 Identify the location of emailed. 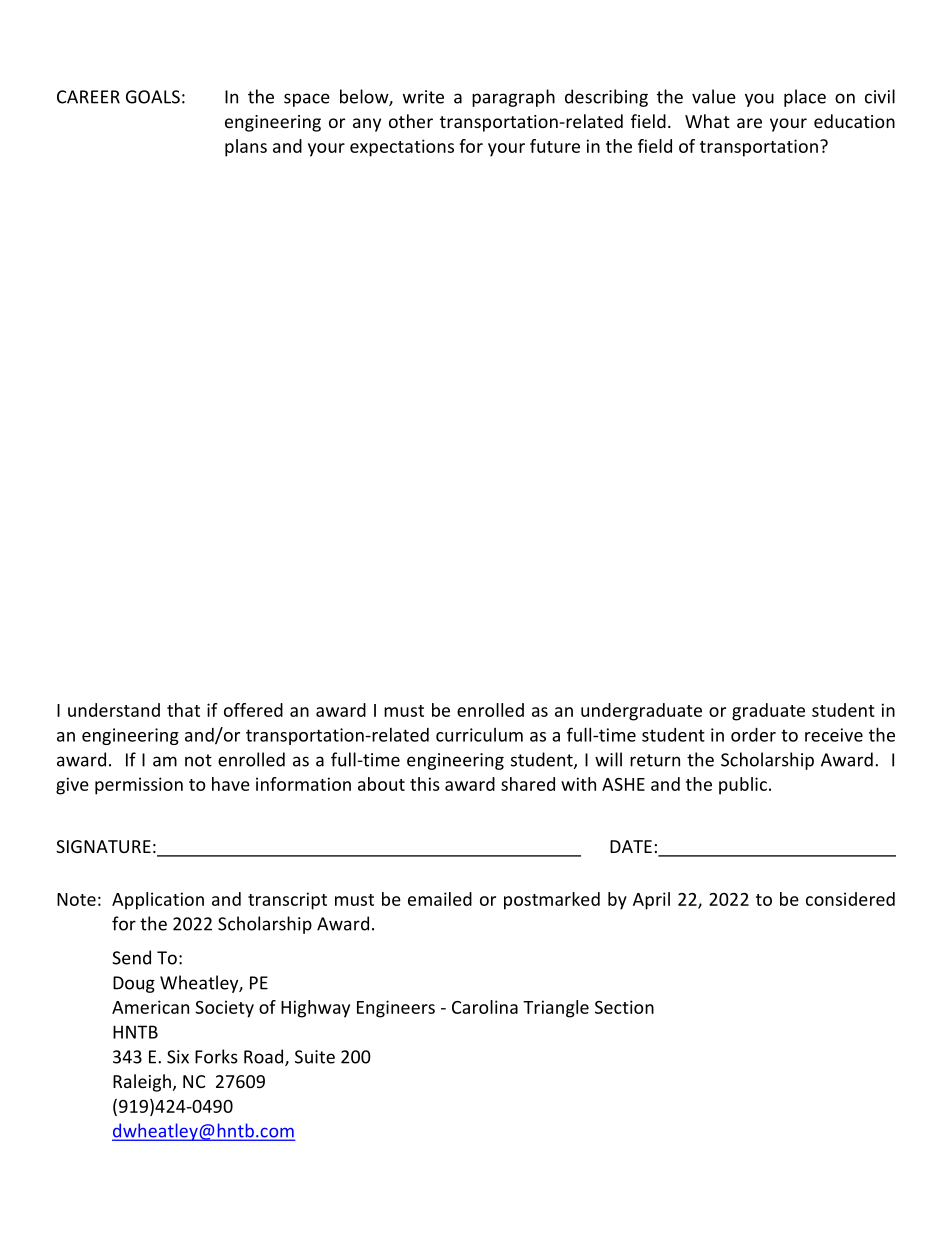
(440, 899).
